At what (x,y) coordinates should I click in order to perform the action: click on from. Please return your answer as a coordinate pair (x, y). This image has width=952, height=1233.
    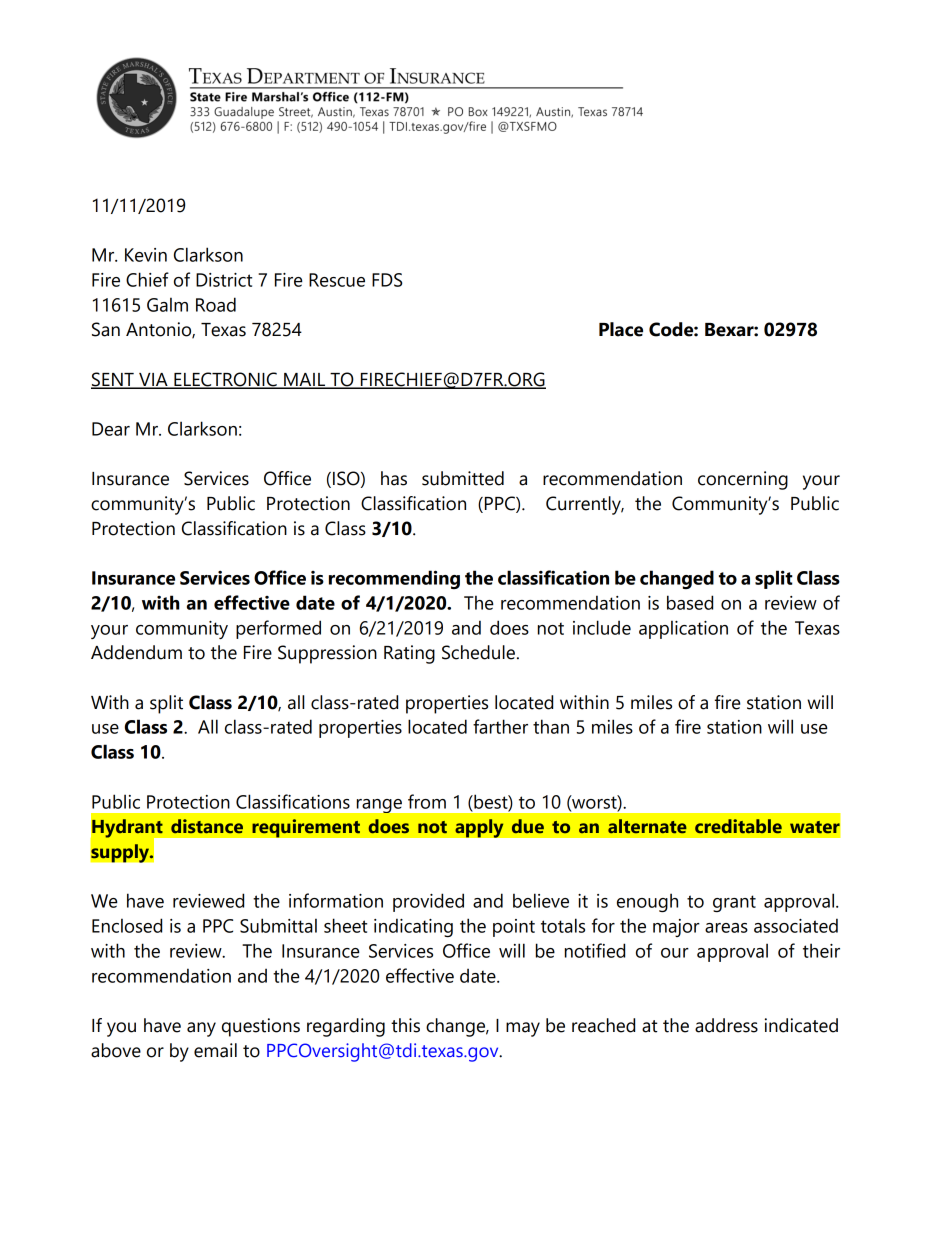
    Looking at the image, I should click on (427, 801).
